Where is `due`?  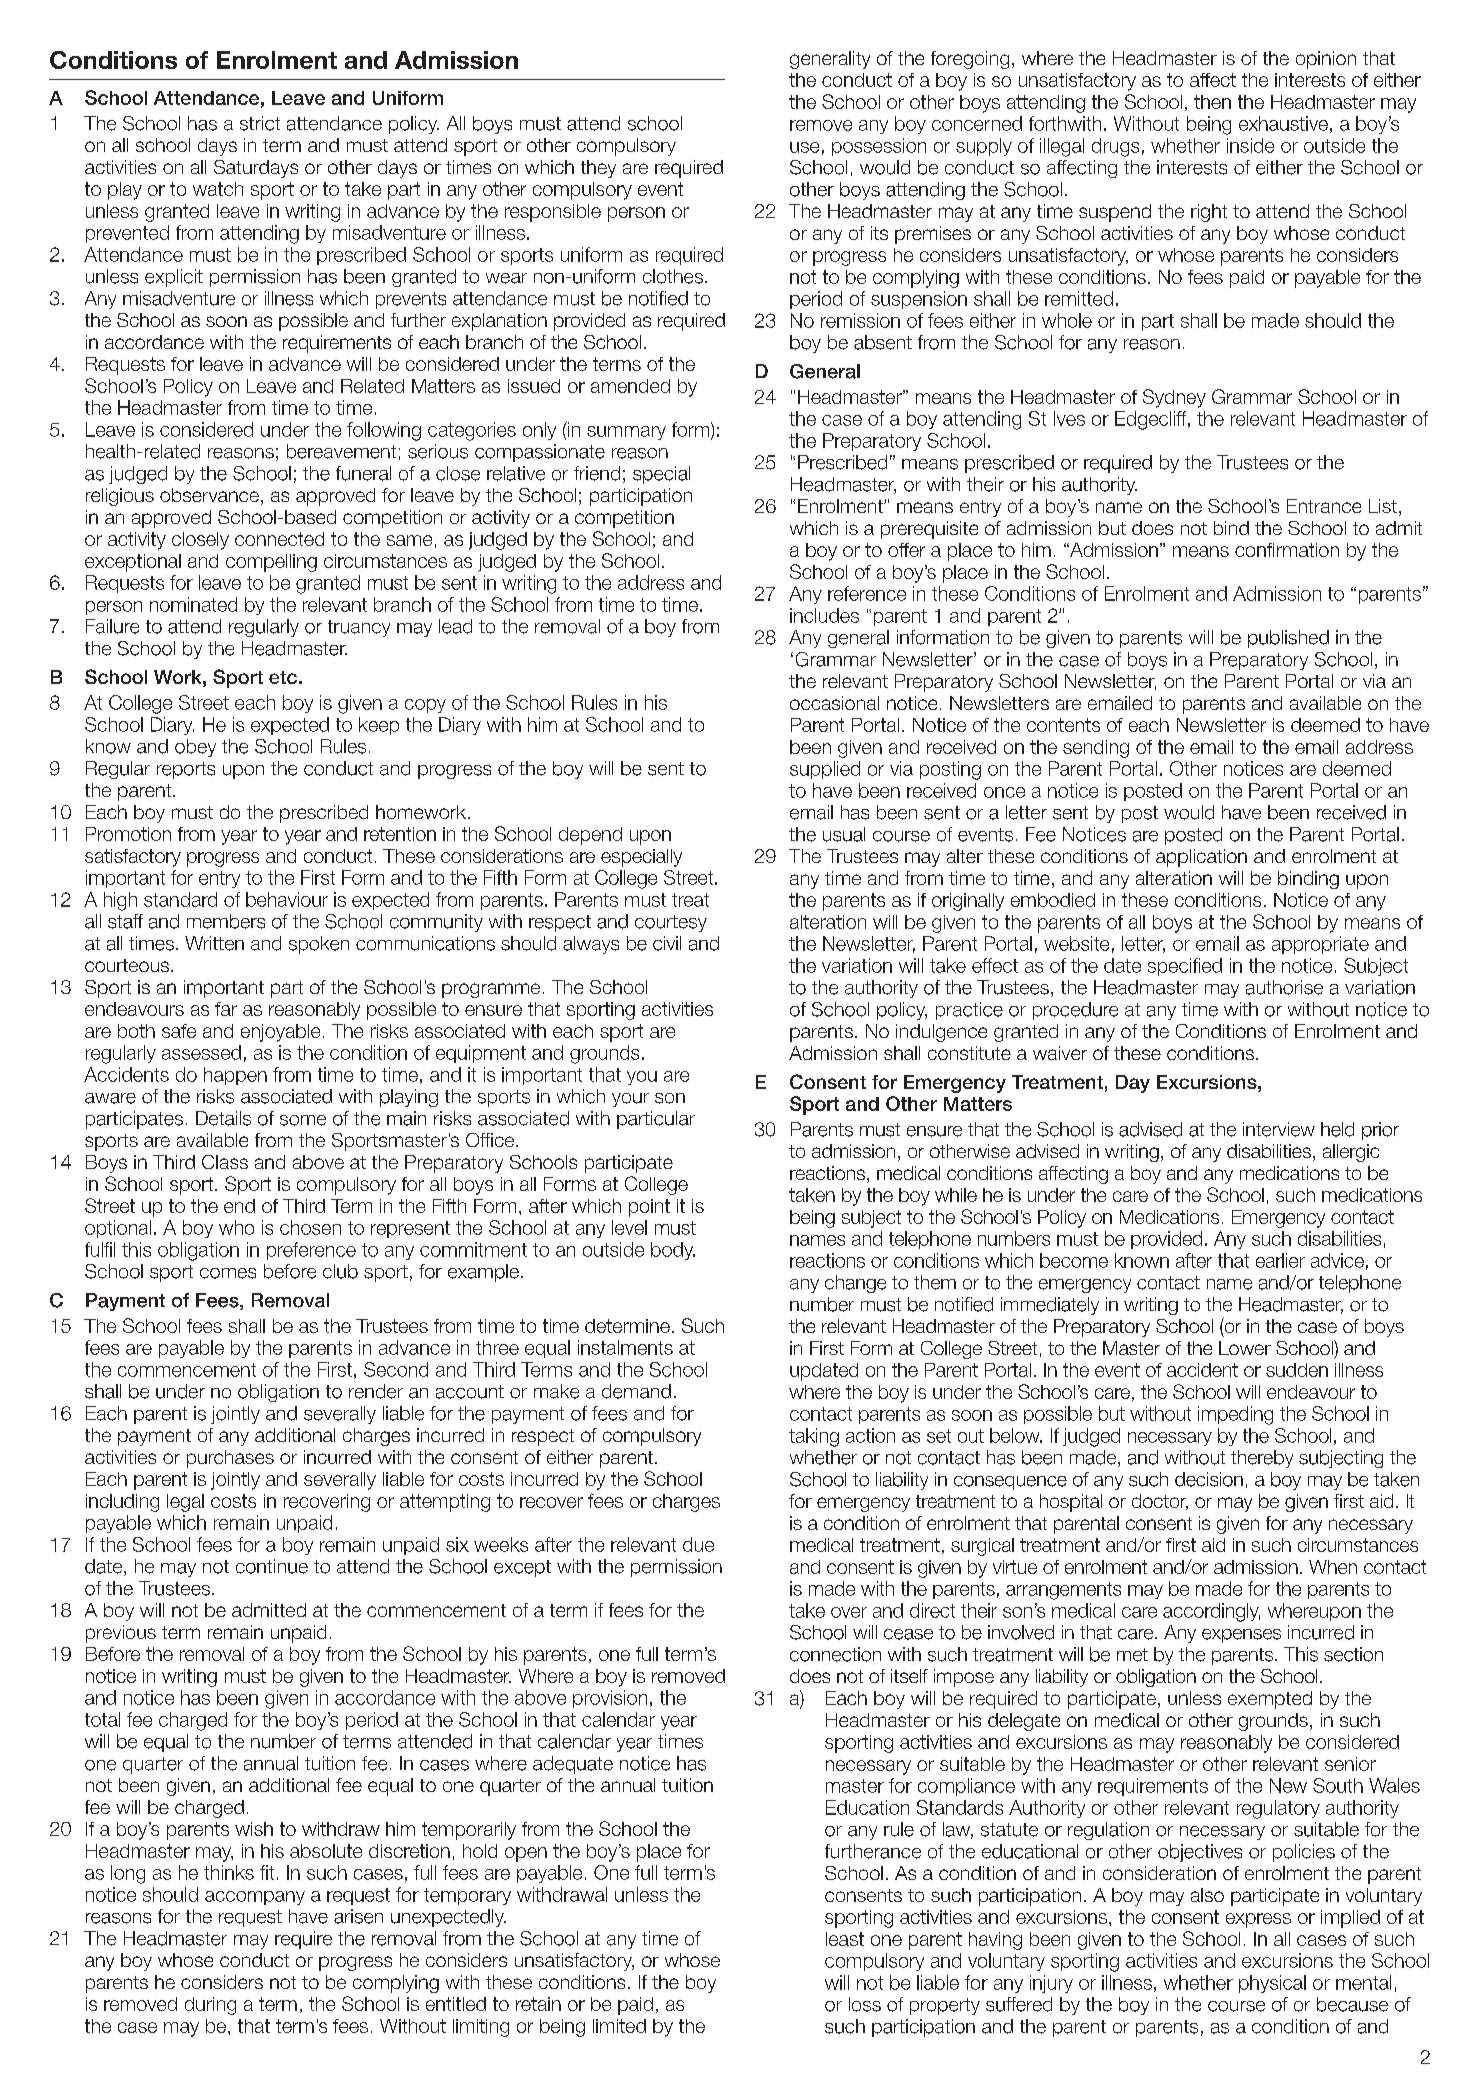
due is located at coordinates (698, 1544).
